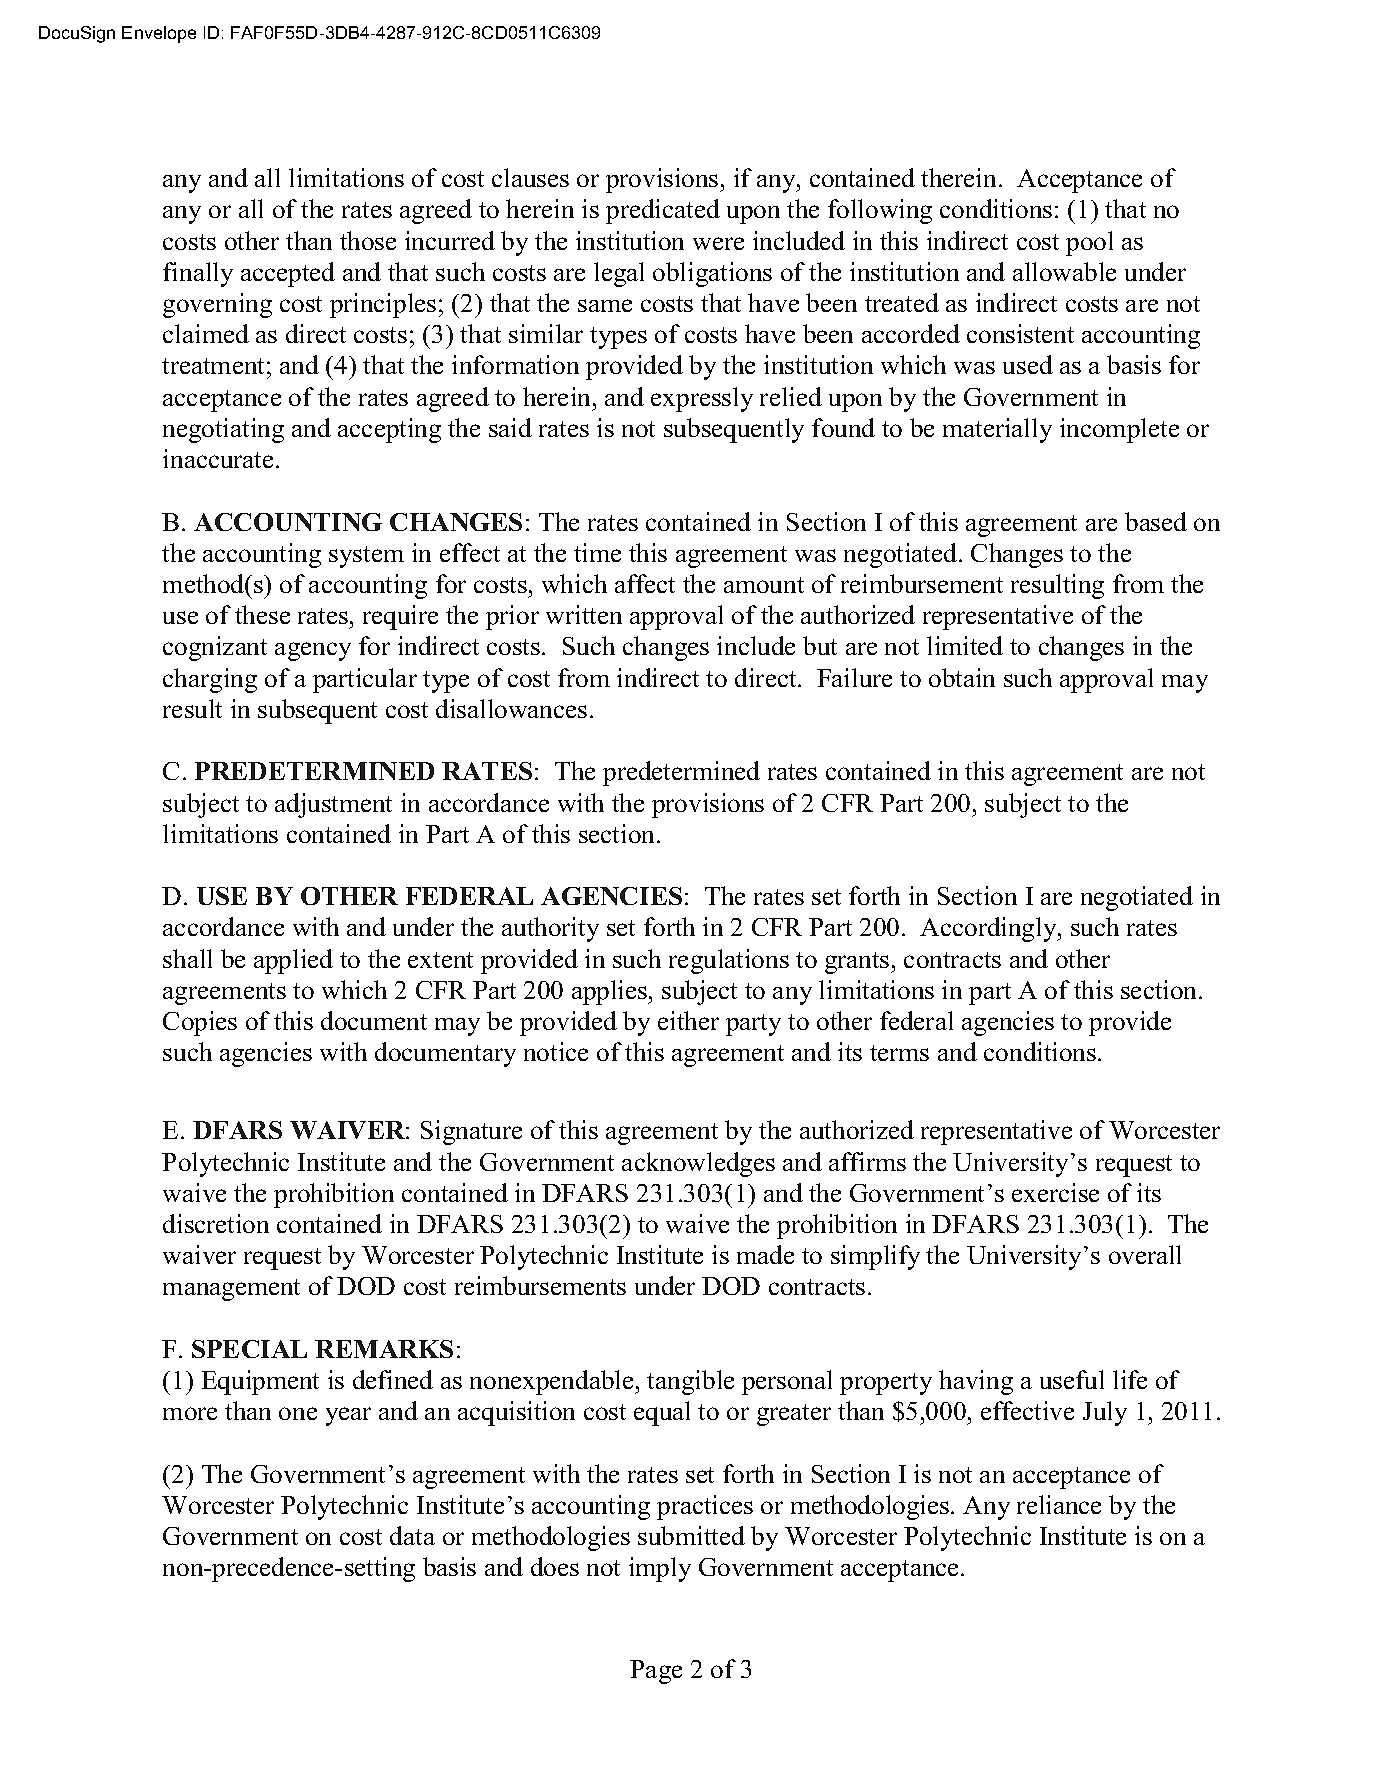 The image size is (1385, 1792). I want to click on Accordingly, so click(989, 929).
